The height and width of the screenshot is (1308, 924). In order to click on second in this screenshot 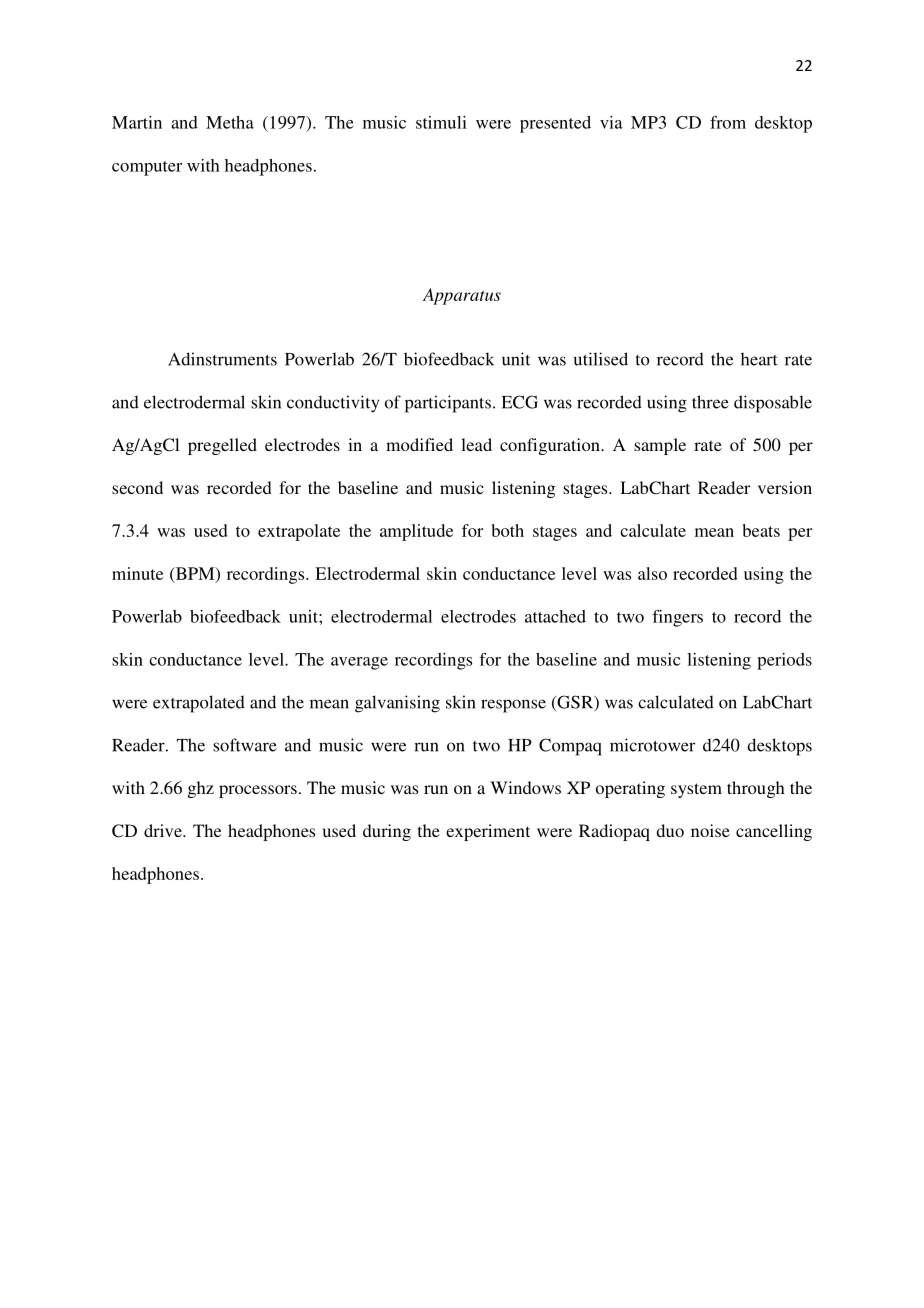, I will do `click(137, 487)`.
